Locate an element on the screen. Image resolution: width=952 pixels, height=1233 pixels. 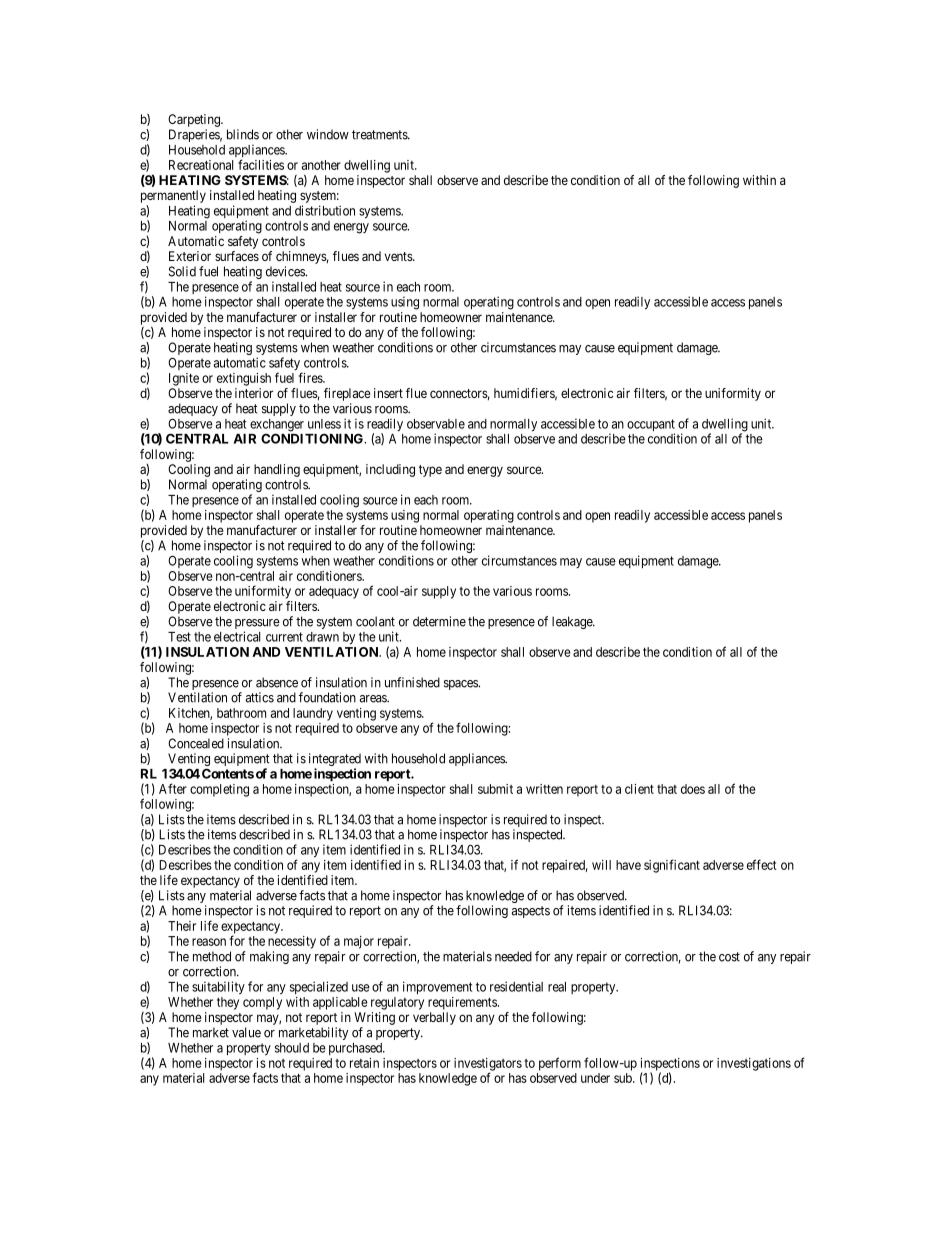
occupant is located at coordinates (651, 426).
